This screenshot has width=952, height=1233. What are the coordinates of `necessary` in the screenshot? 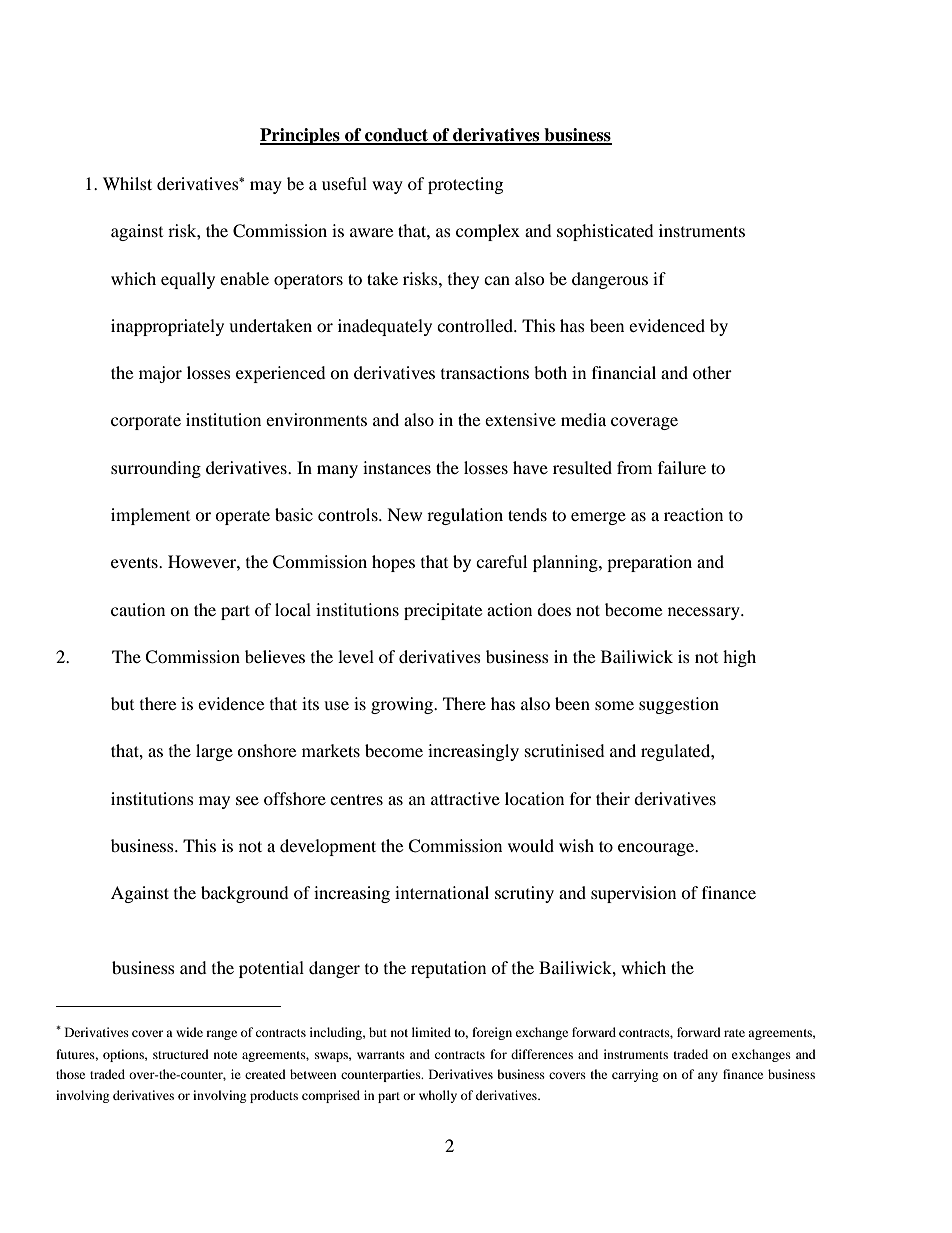 It's located at (705, 613).
